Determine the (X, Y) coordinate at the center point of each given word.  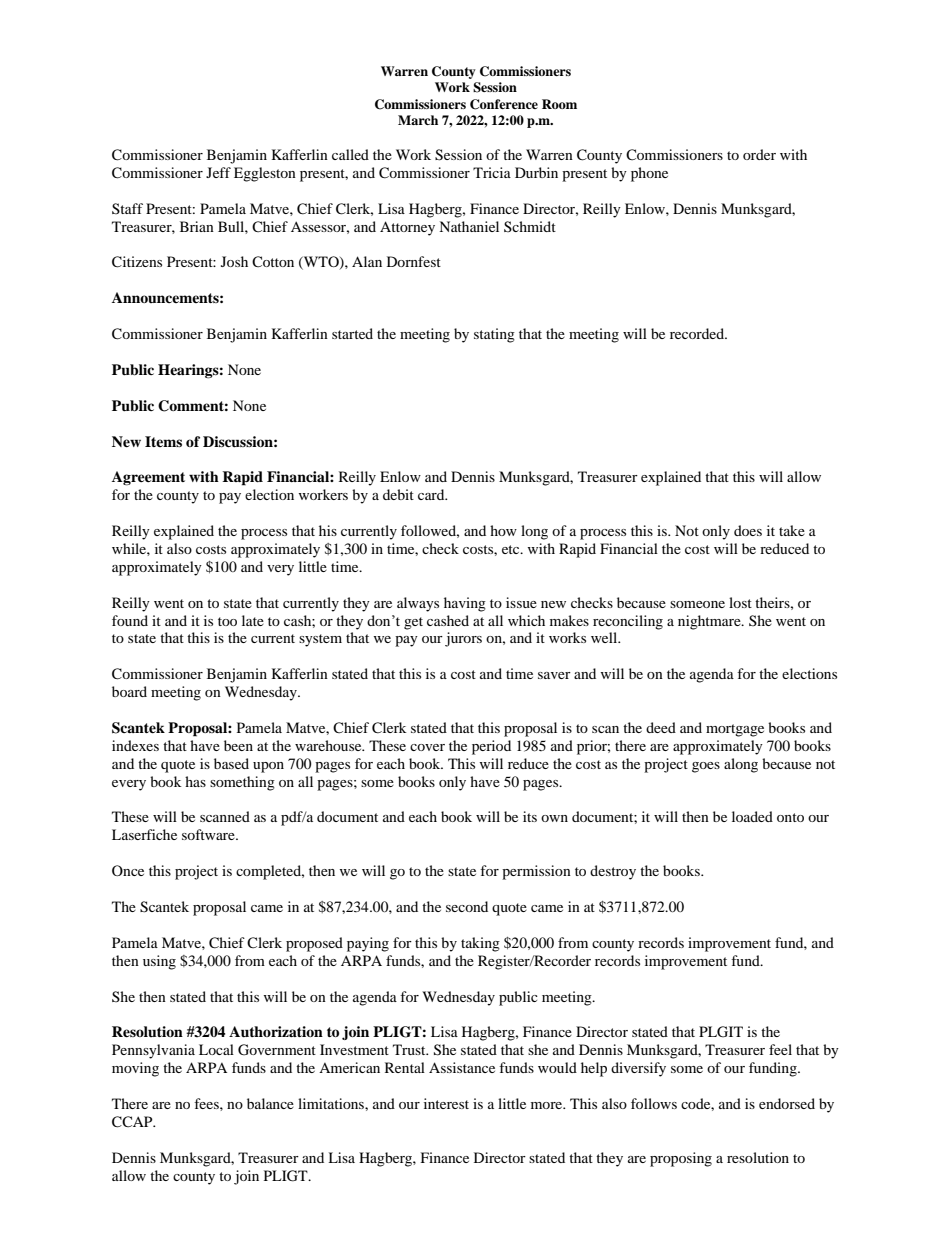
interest (446, 1103)
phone (649, 174)
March (418, 120)
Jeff (218, 172)
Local (216, 1049)
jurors (463, 639)
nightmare (710, 622)
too (227, 621)
